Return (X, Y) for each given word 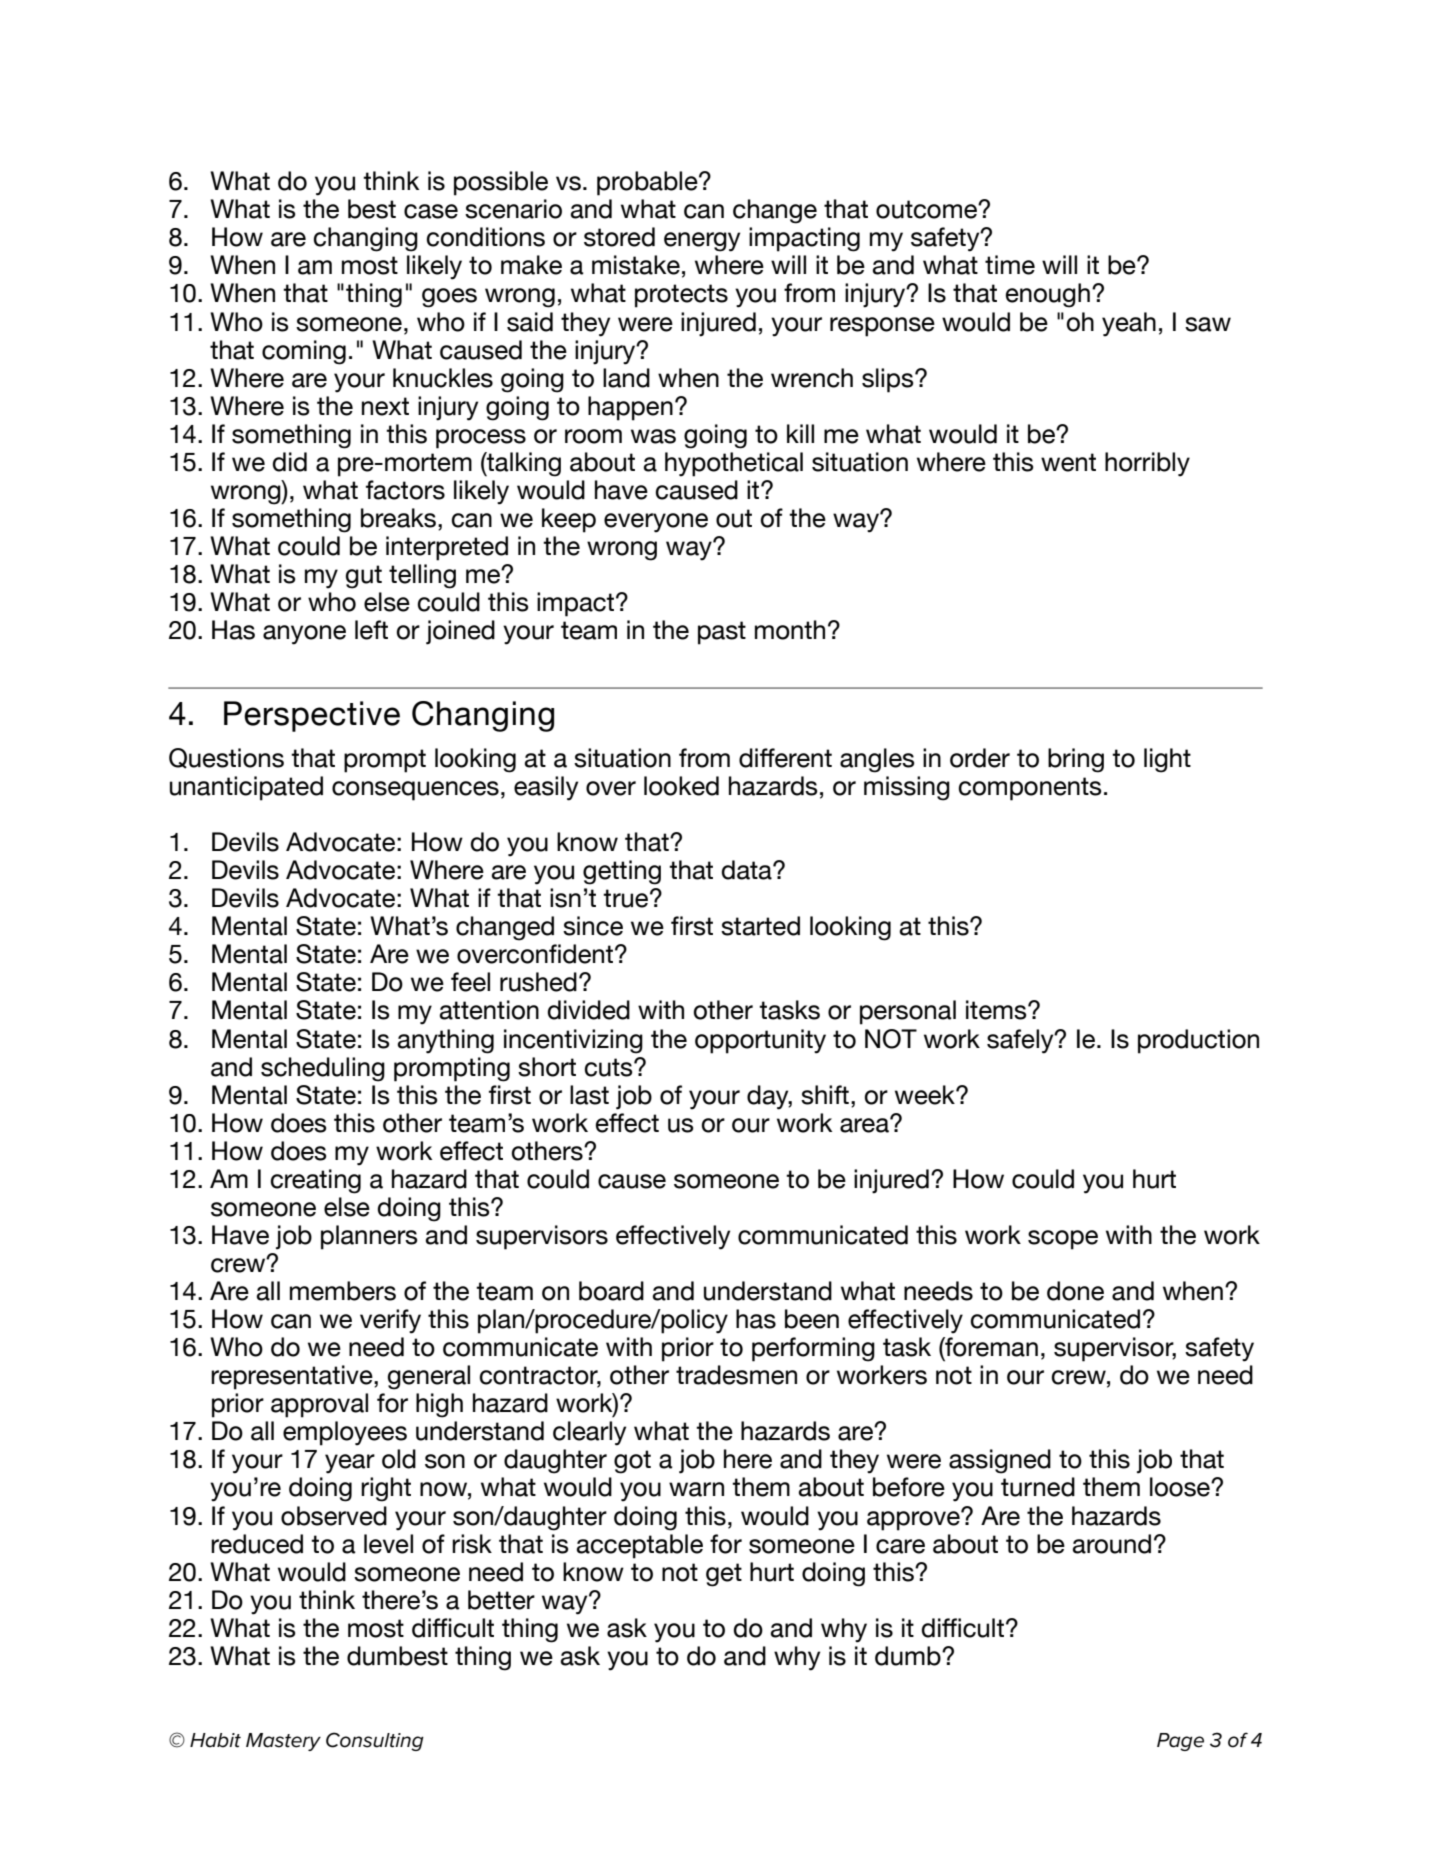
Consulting (375, 1741)
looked (681, 786)
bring (1076, 760)
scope (1063, 1240)
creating (315, 1181)
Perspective (312, 716)
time (1010, 265)
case (431, 211)
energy (702, 242)
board (611, 1291)
